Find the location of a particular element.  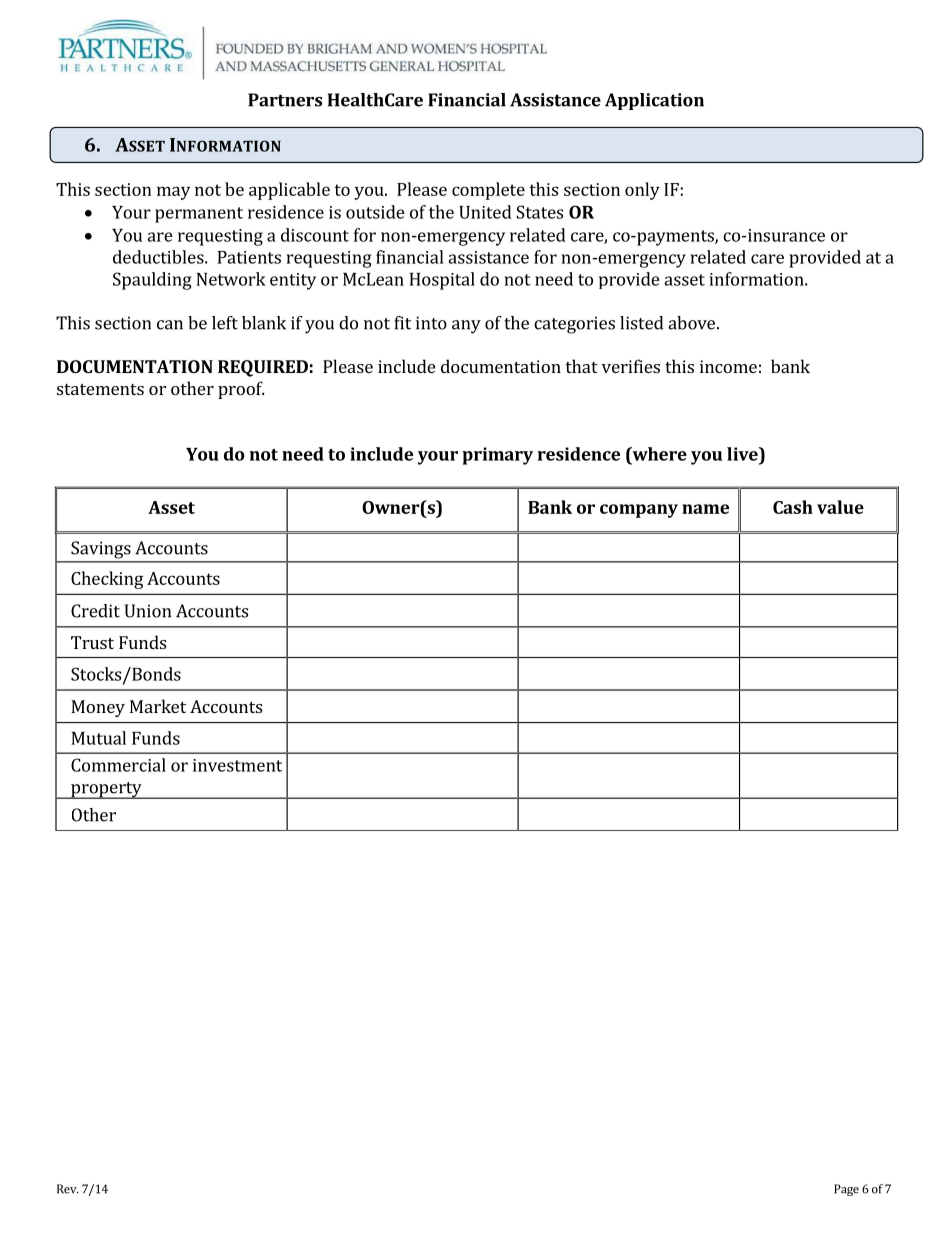

company is located at coordinates (639, 511).
